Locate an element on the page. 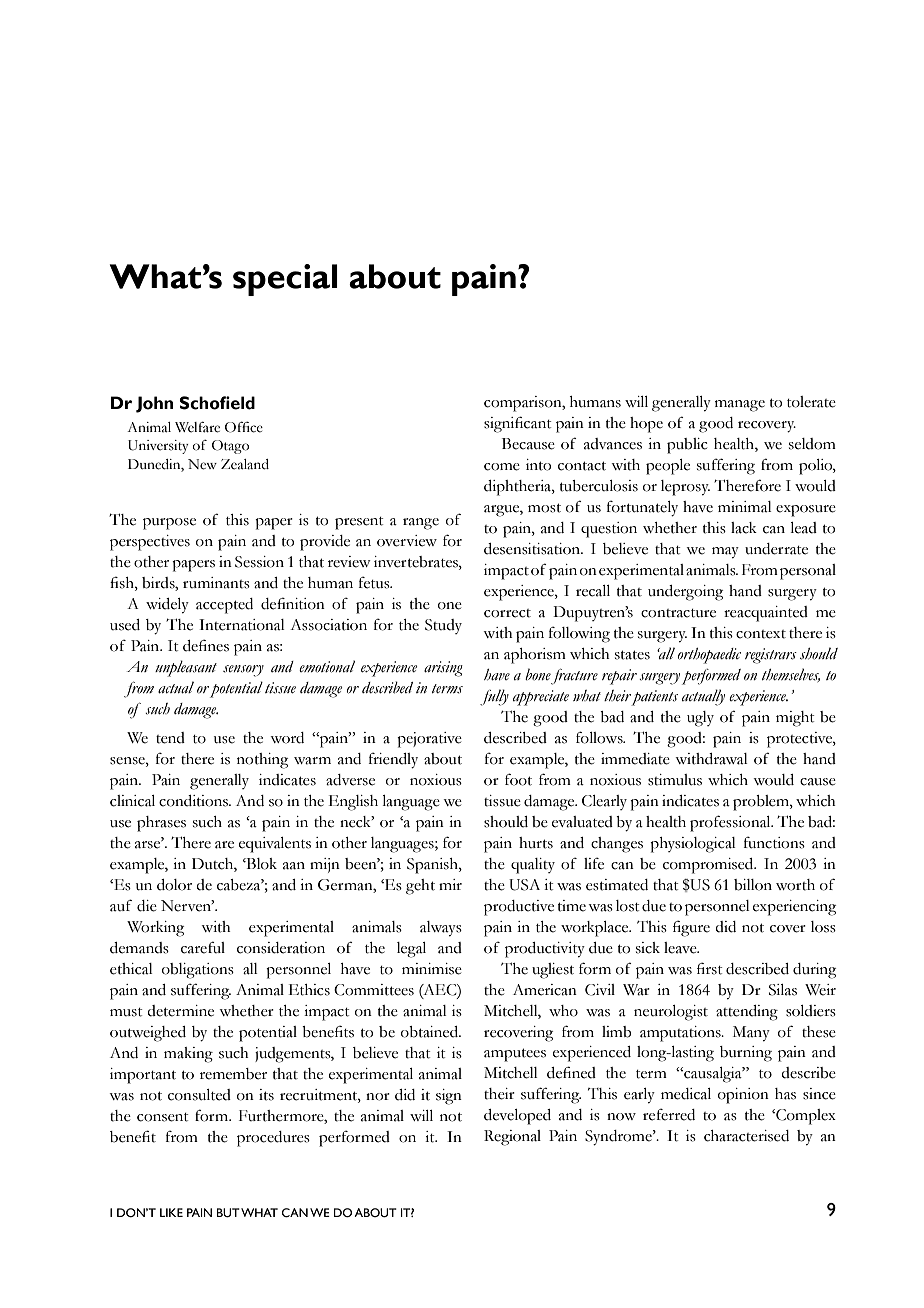  orthopaedic is located at coordinates (709, 656).
